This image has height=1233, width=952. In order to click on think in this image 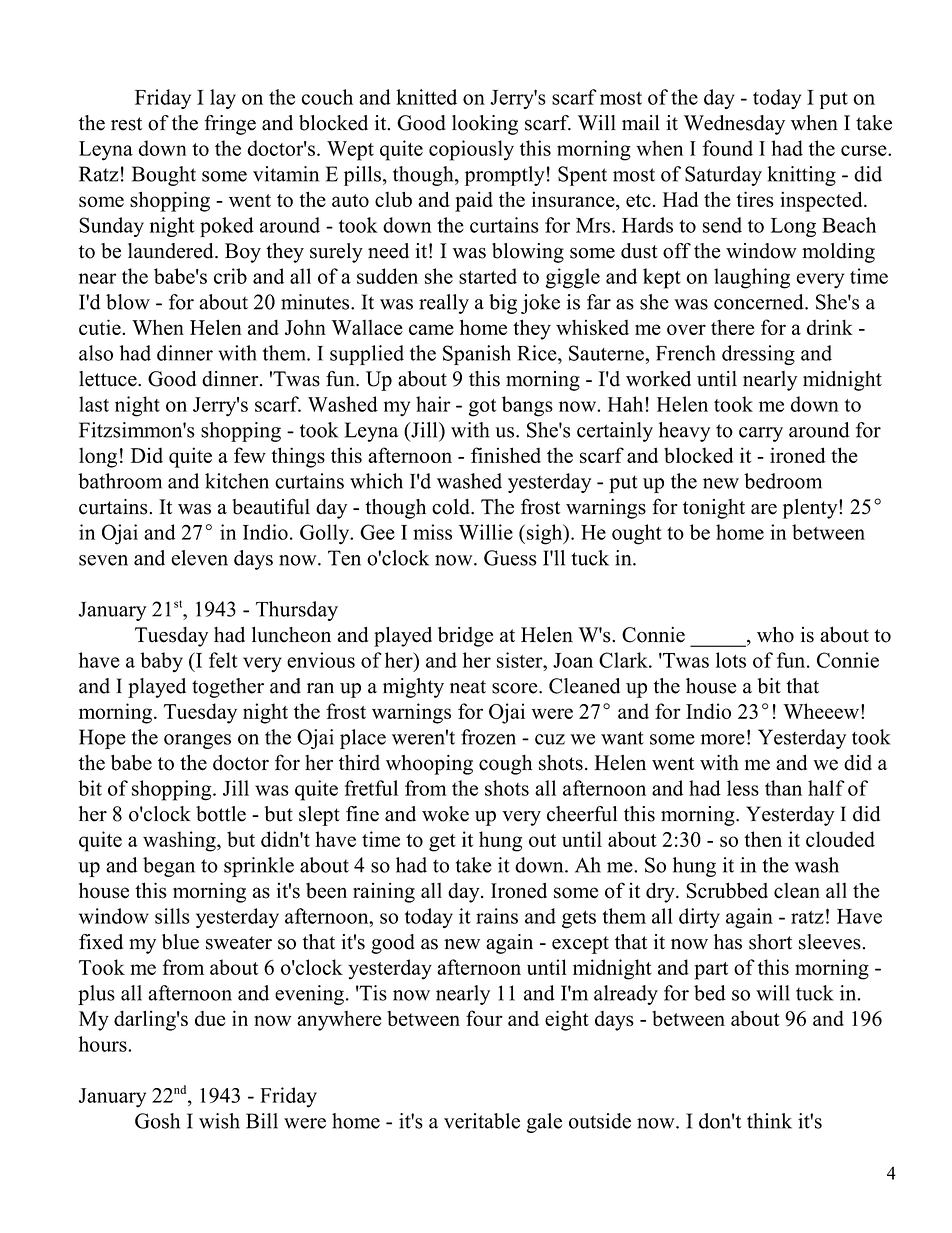, I will do `click(769, 1121)`.
